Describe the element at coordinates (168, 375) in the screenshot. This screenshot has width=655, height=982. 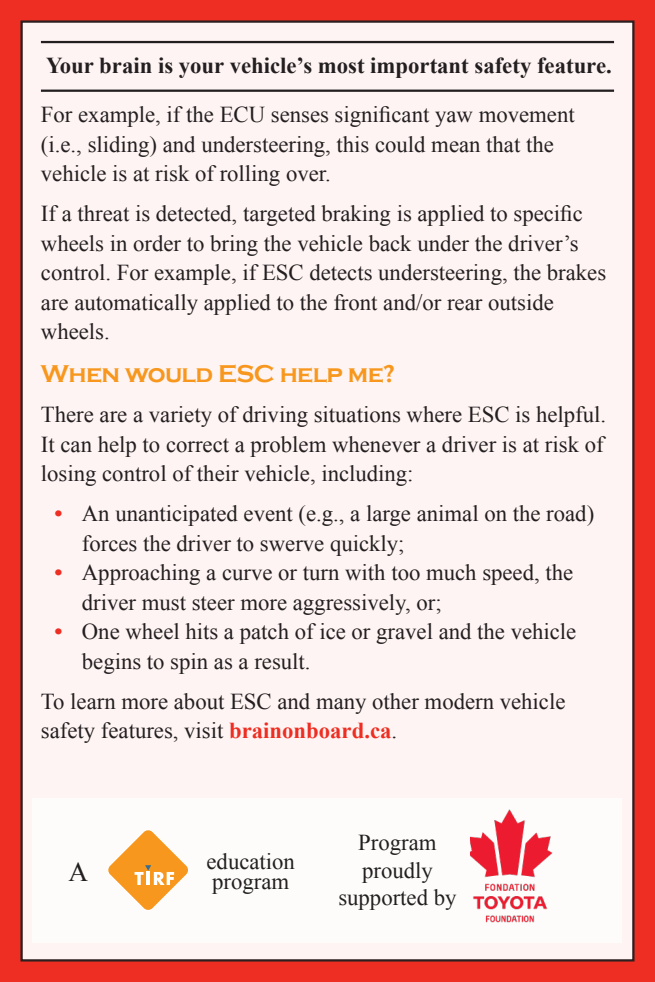
I see `would` at that location.
